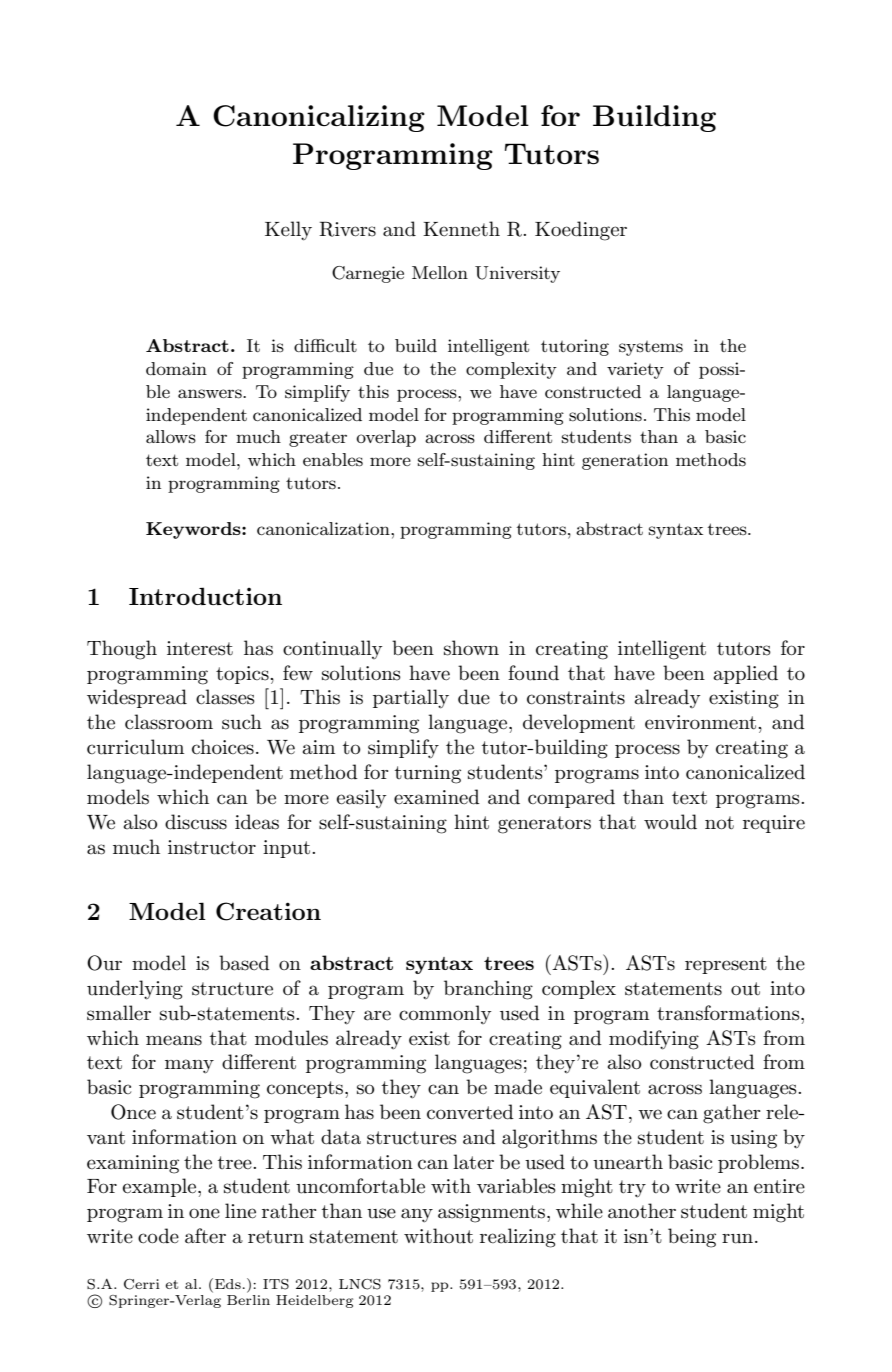 The image size is (892, 1372). Describe the element at coordinates (223, 747) in the image. I see `choices` at that location.
